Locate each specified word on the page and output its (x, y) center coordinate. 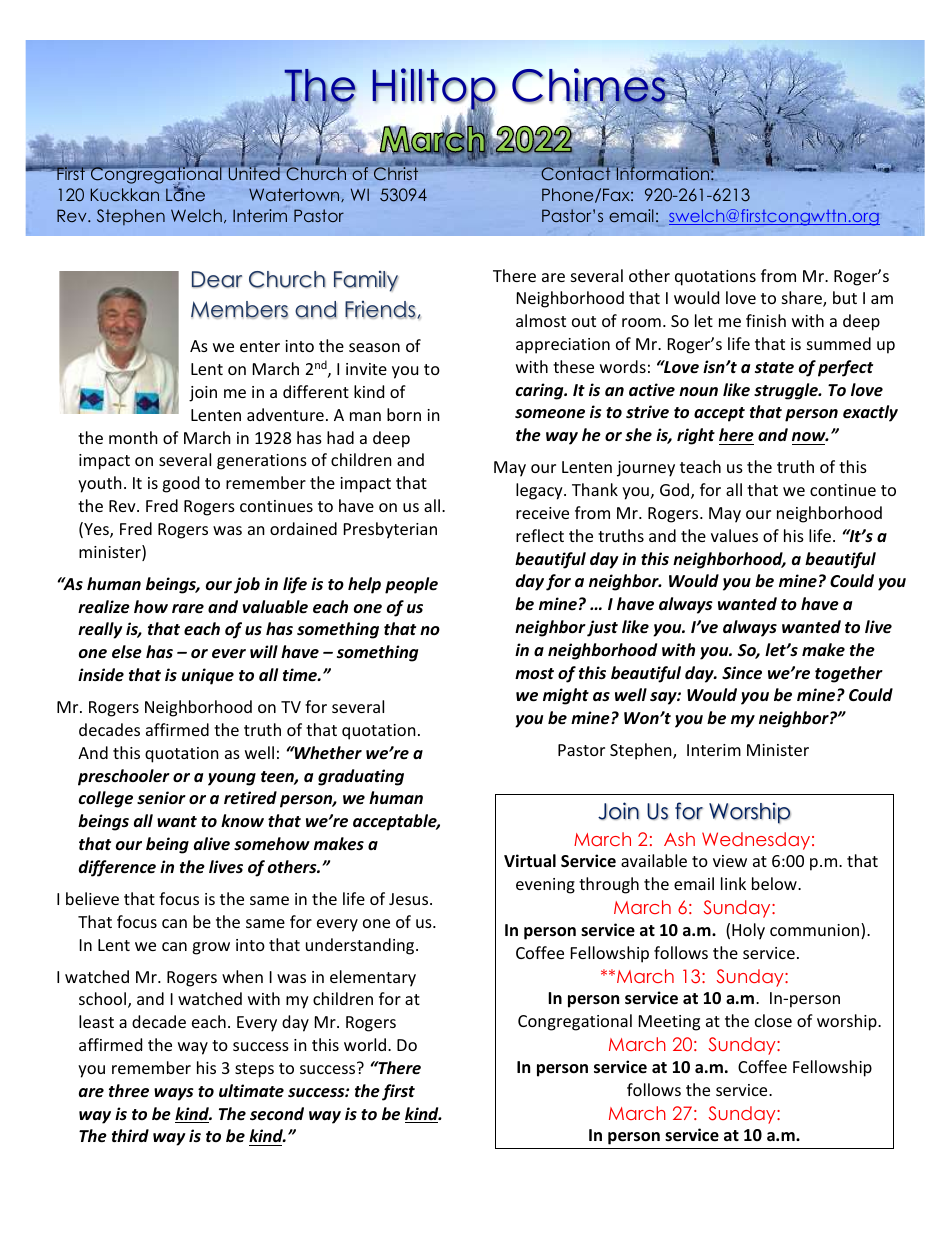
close (773, 1020)
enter (260, 346)
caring (541, 391)
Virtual (530, 860)
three (129, 1091)
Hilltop (434, 90)
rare (188, 608)
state (774, 367)
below (775, 883)
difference (117, 868)
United (254, 172)
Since (742, 673)
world (365, 1044)
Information (661, 172)
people (411, 585)
